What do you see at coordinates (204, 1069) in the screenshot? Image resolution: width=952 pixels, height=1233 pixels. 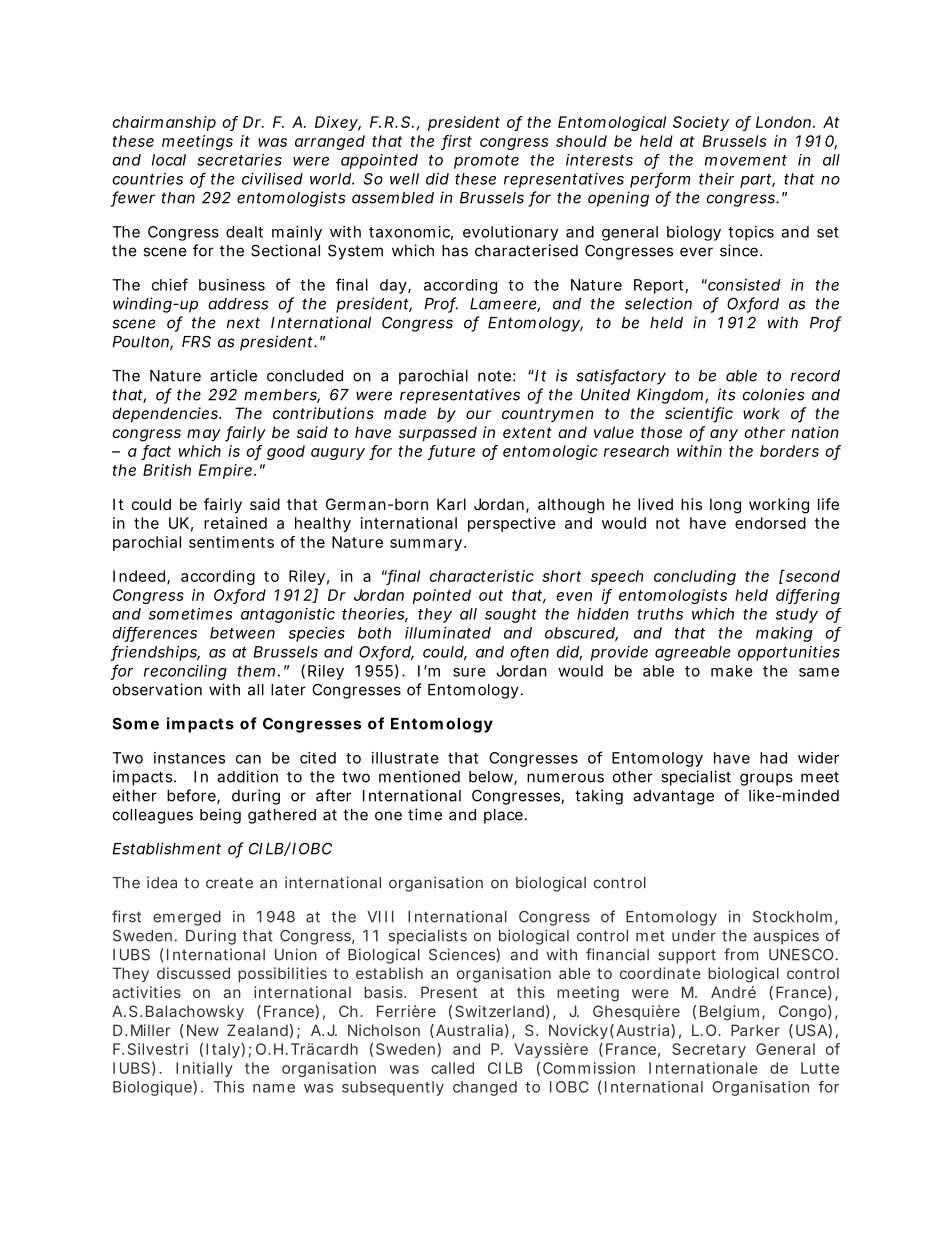 I see `Initially` at bounding box center [204, 1069].
